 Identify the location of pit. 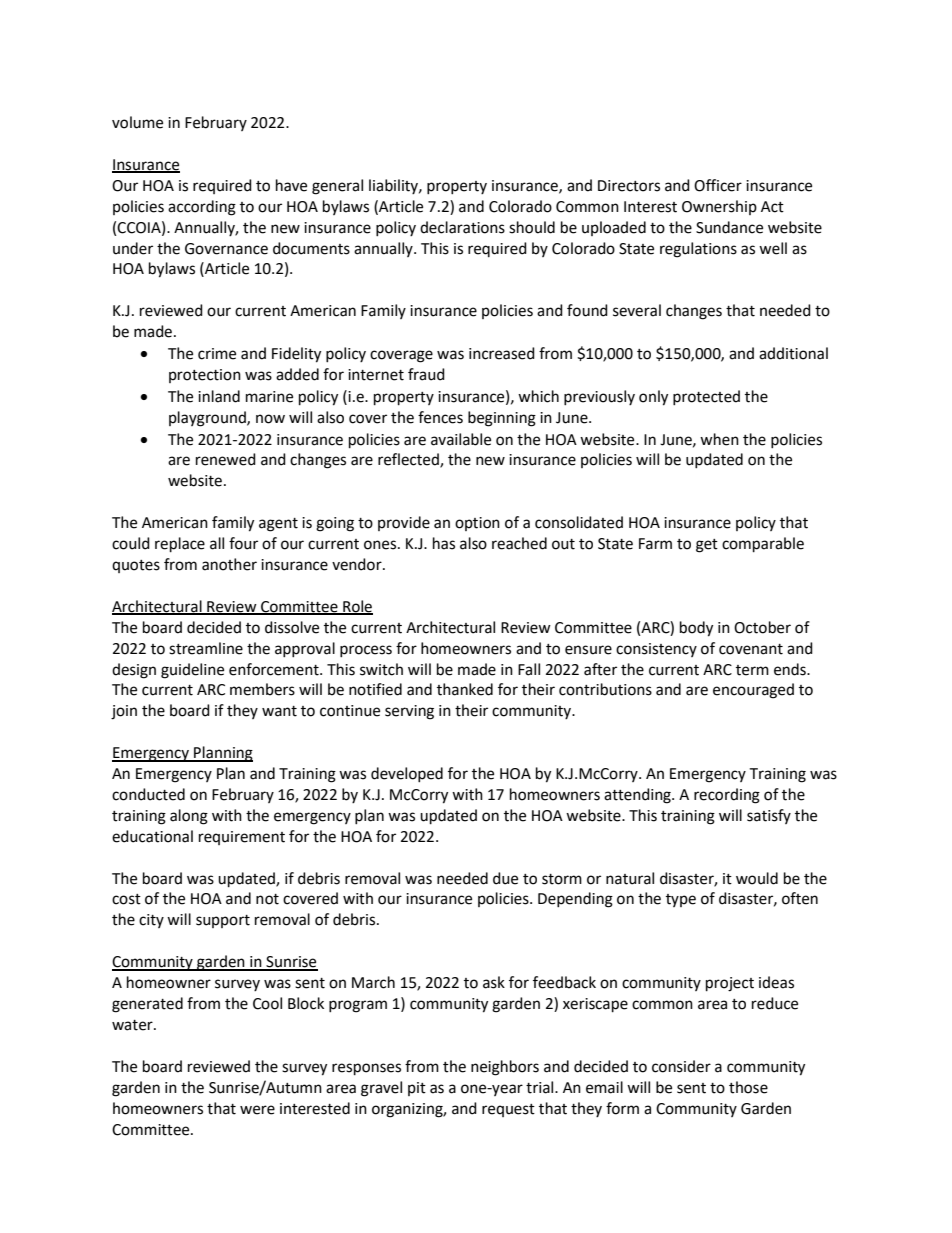
(417, 1089).
